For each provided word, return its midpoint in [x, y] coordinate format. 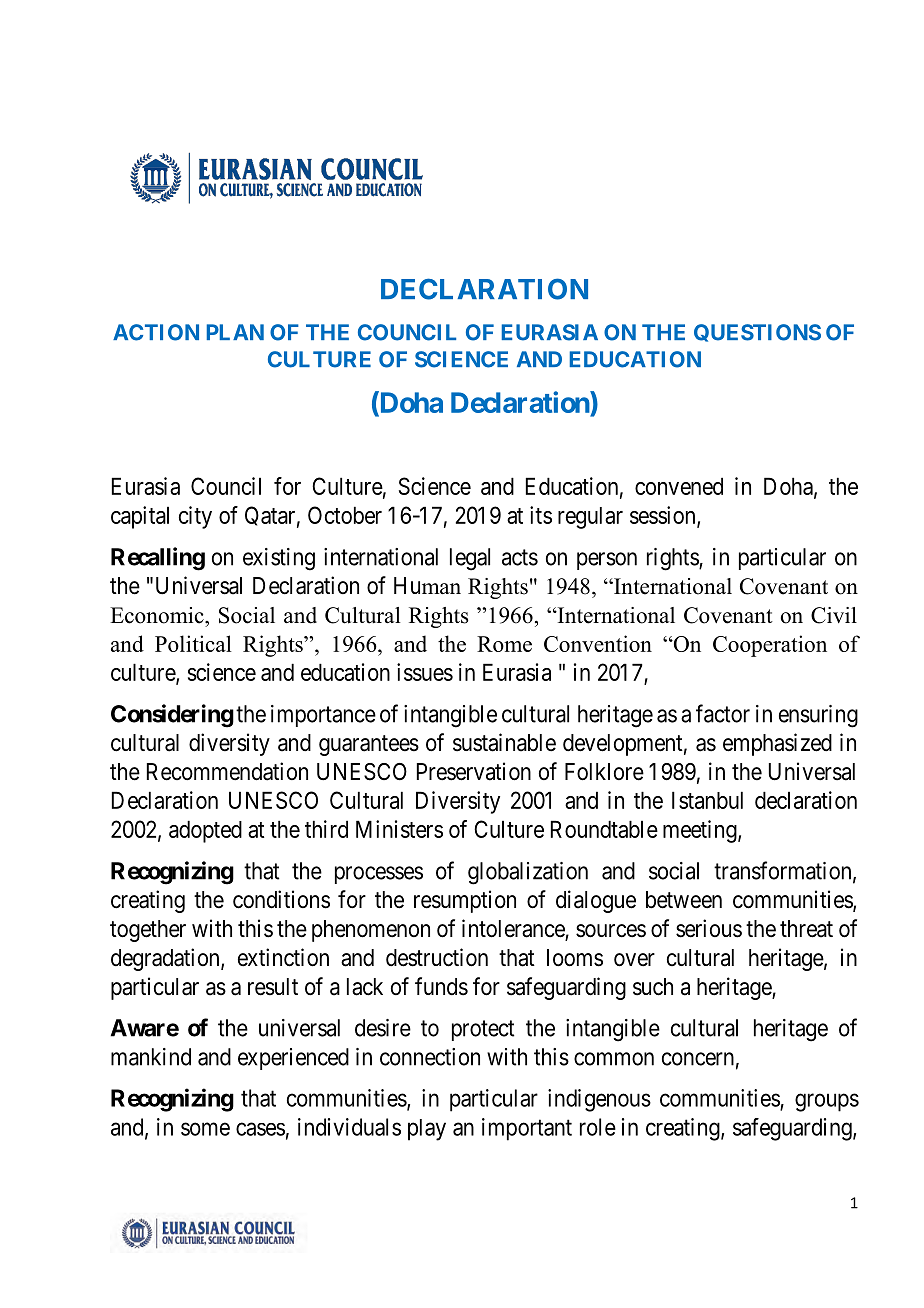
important [527, 1129]
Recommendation [227, 771]
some [205, 1129]
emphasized [777, 744]
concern [698, 1059]
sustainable [504, 742]
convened [679, 486]
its [541, 515]
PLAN [235, 332]
